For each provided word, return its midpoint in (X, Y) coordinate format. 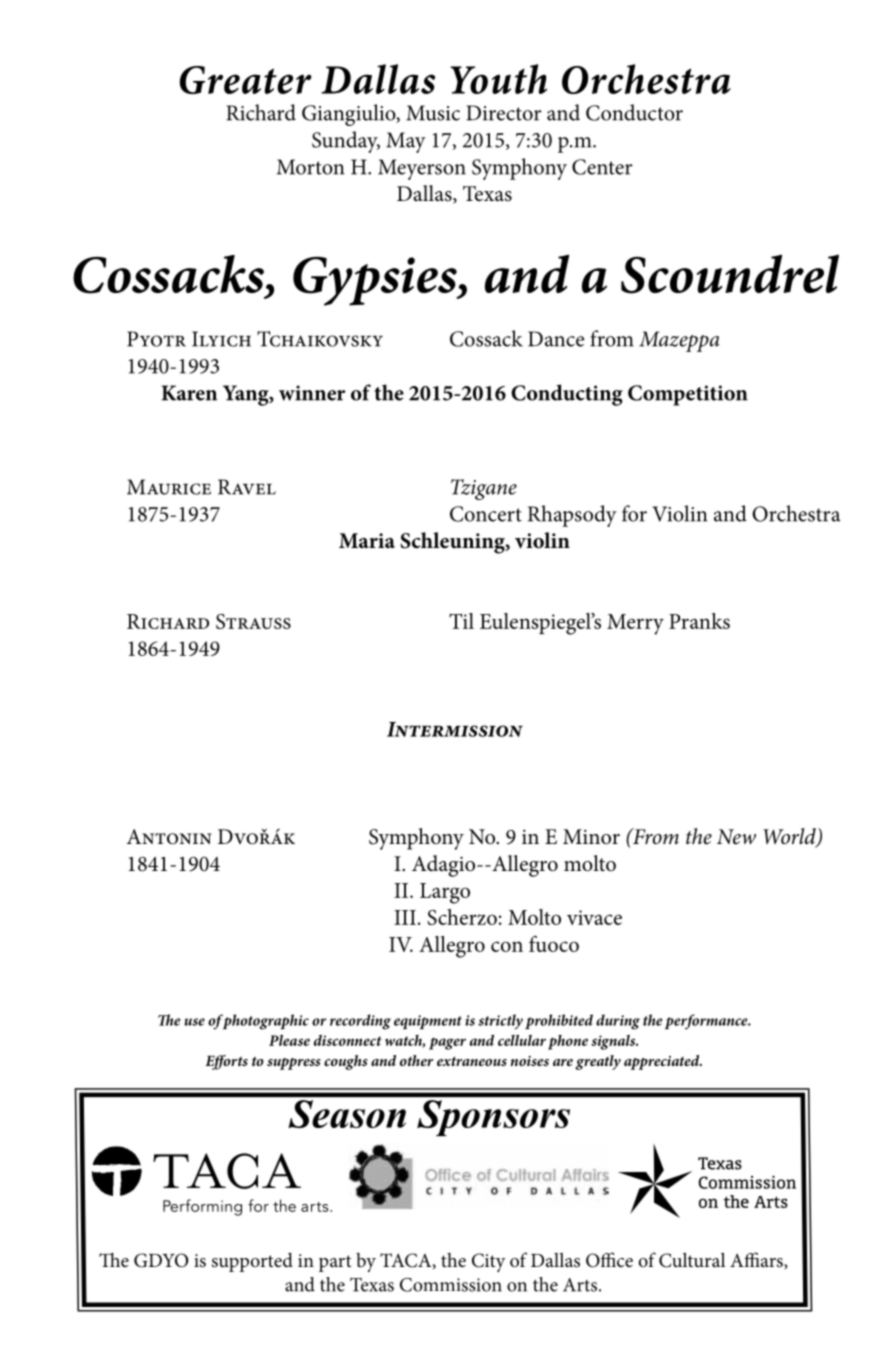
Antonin (169, 837)
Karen (189, 393)
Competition (688, 395)
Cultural (692, 1260)
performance (707, 1022)
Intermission (455, 729)
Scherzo (462, 917)
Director (504, 113)
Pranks (699, 621)
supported (252, 1262)
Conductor (634, 112)
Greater (246, 80)
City (489, 1262)
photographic (264, 1022)
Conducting (567, 395)
